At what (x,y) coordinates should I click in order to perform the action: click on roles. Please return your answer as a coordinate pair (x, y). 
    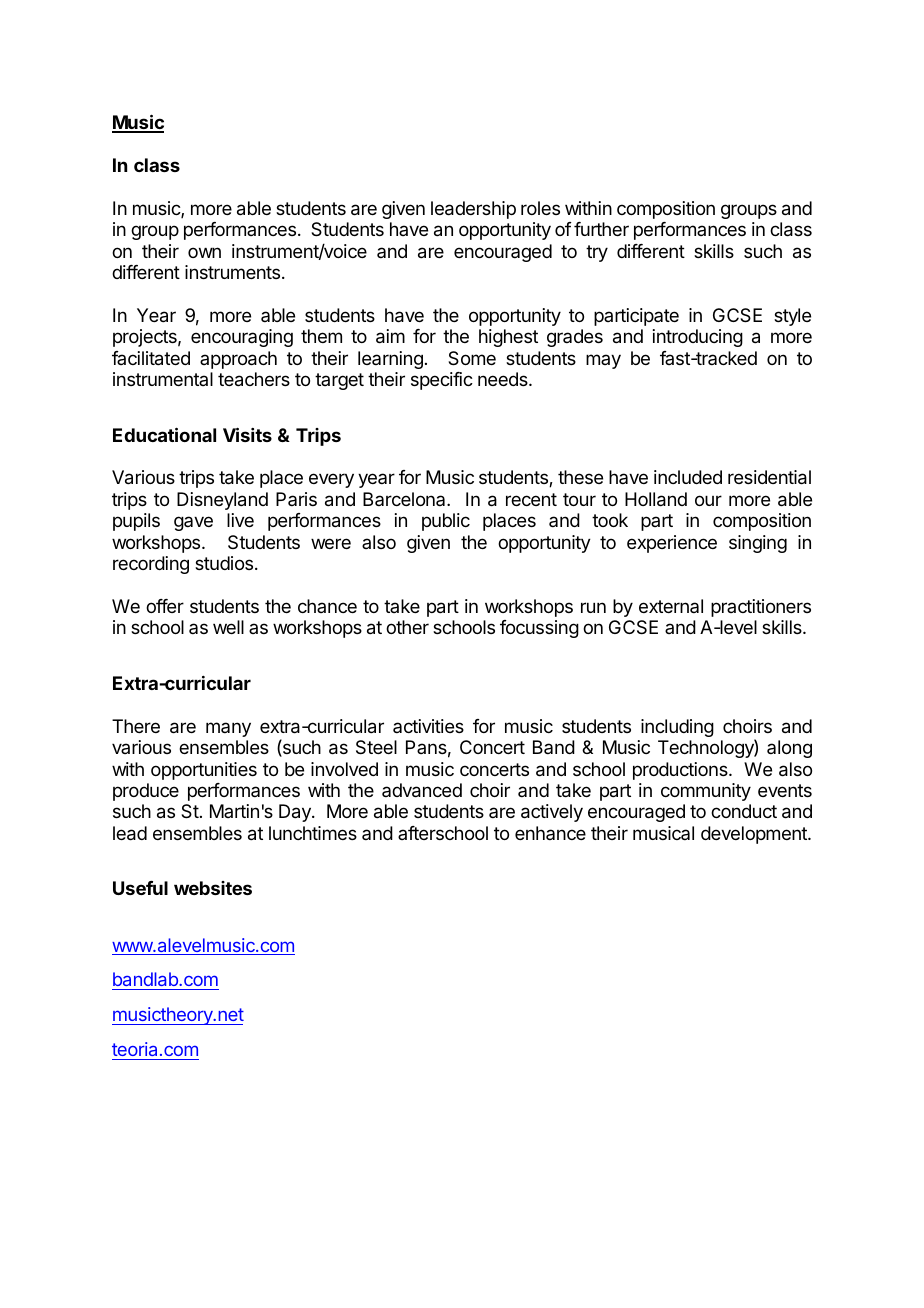
    Looking at the image, I should click on (540, 208).
